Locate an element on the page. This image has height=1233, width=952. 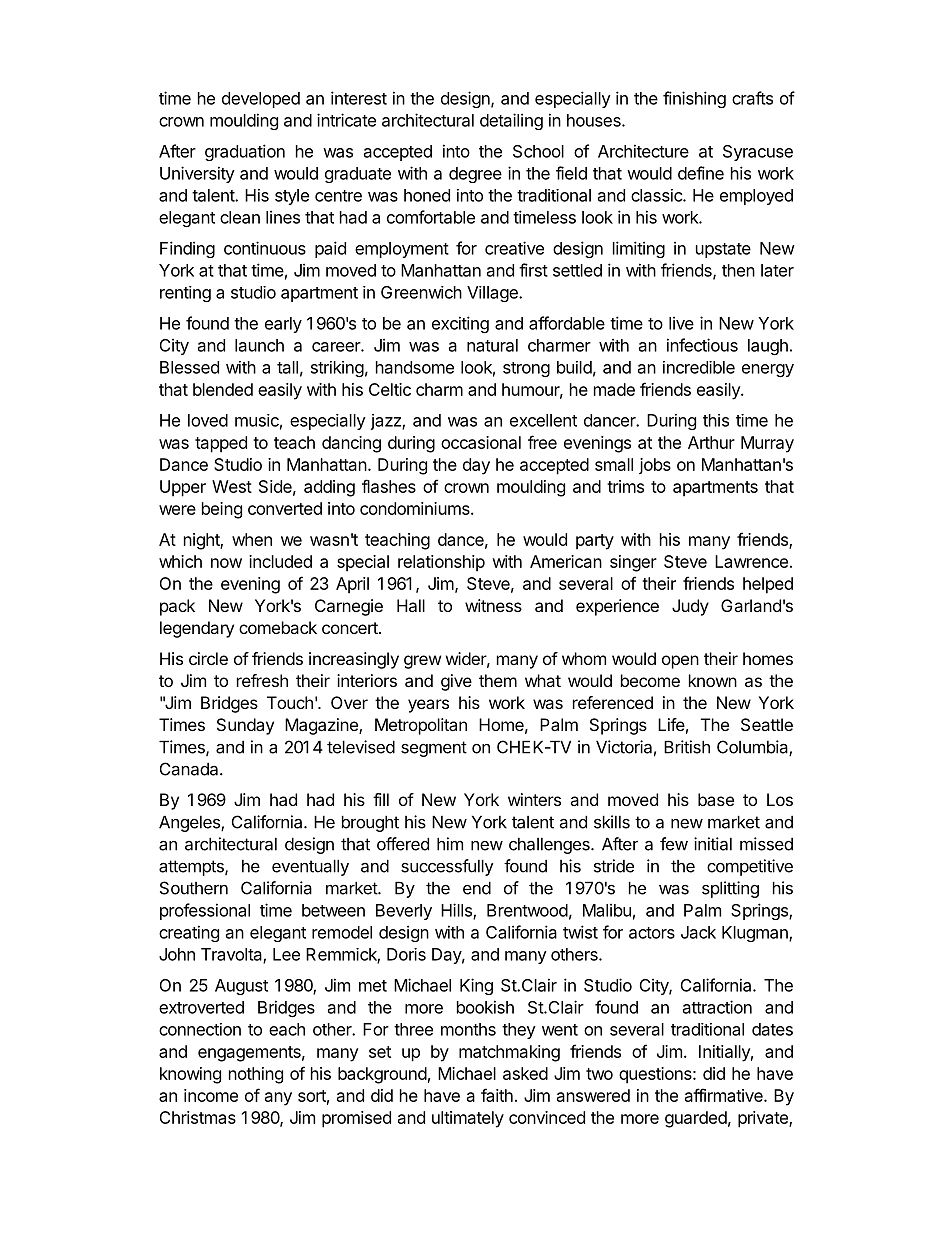
affirmative is located at coordinates (725, 1095).
